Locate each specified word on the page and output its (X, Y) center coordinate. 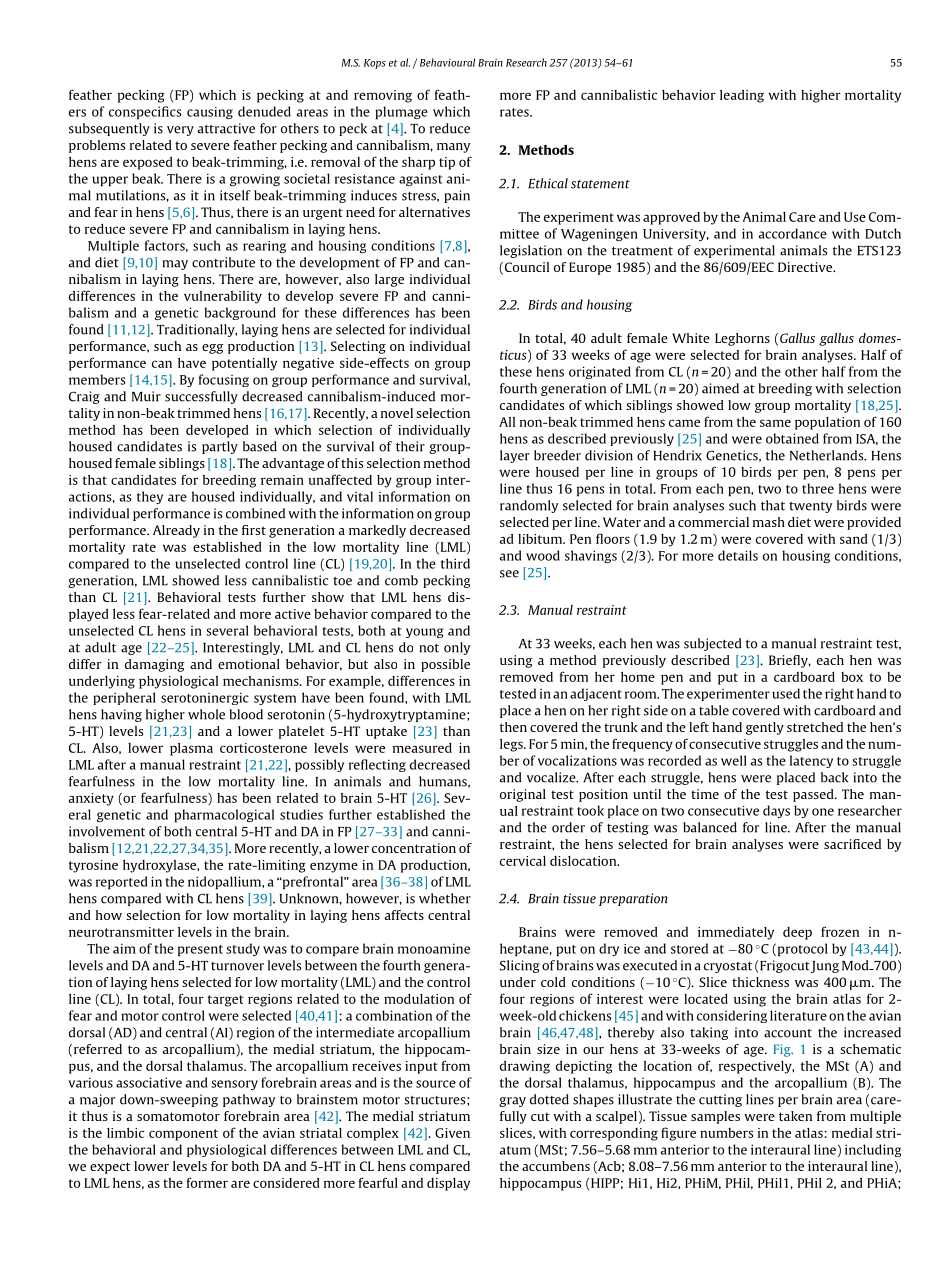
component (183, 1135)
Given (452, 1133)
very (180, 131)
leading (742, 96)
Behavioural (447, 62)
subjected (713, 644)
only (457, 648)
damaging (155, 665)
